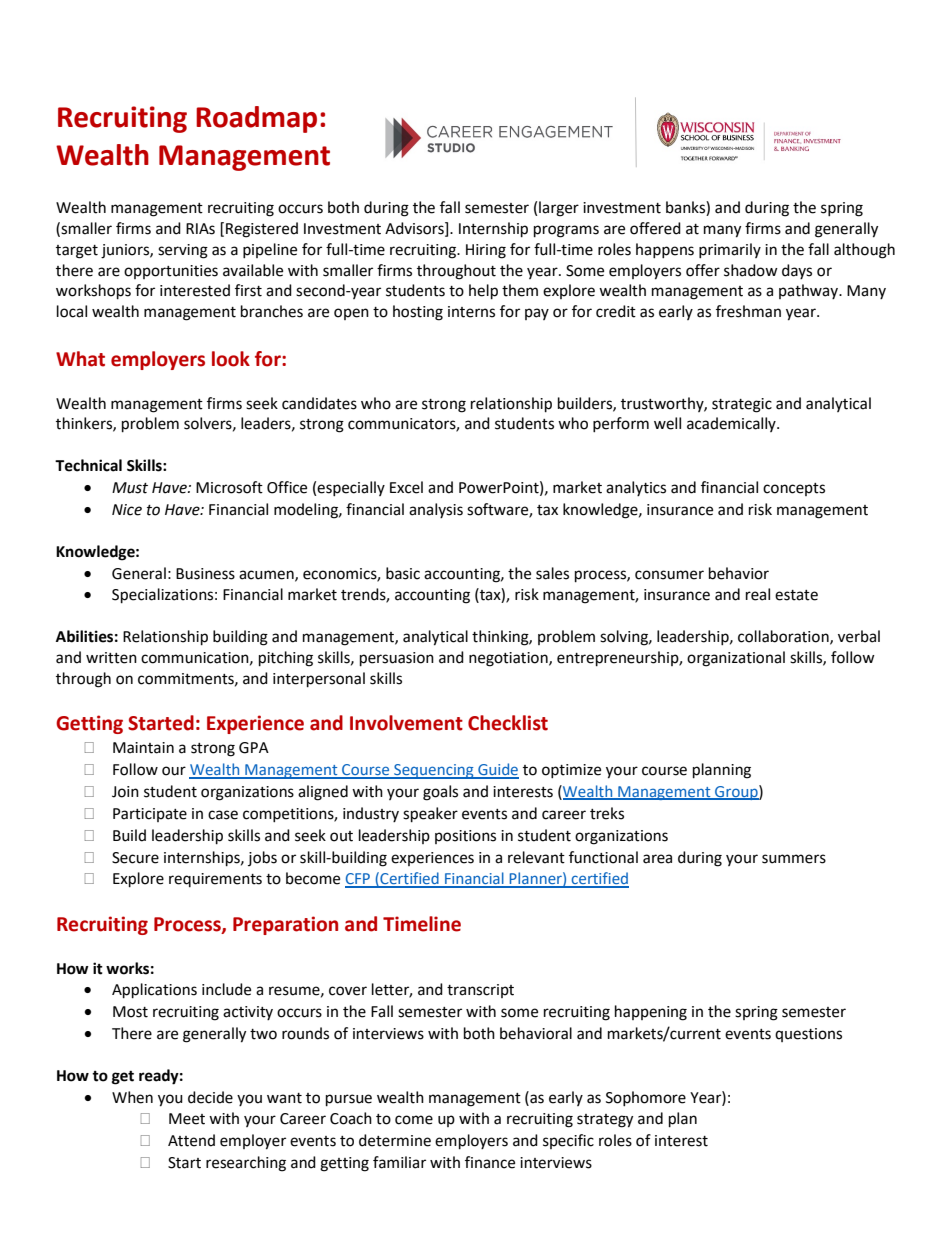 This screenshot has height=1233, width=952. What do you see at coordinates (736, 659) in the screenshot?
I see `organizational` at bounding box center [736, 659].
